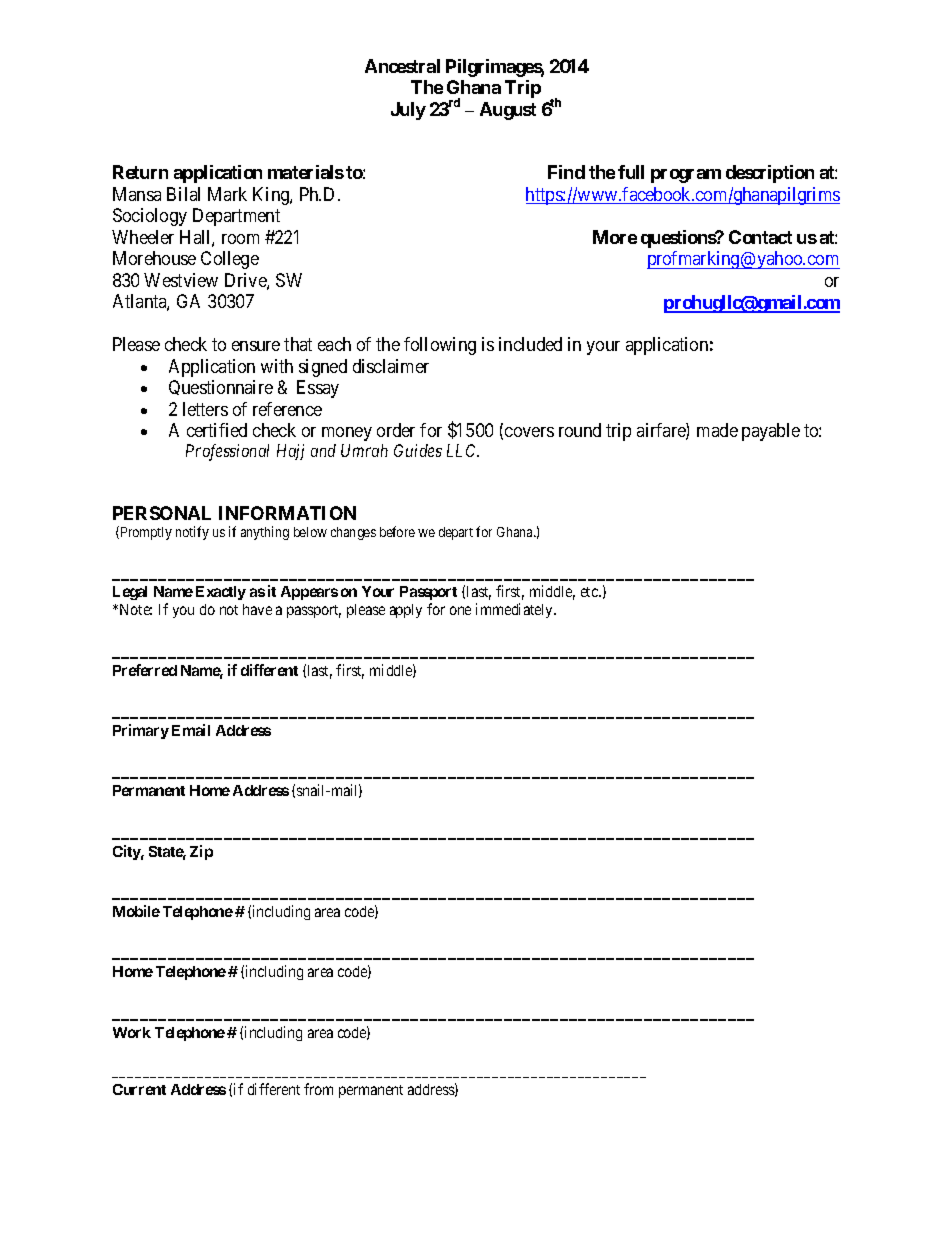  I want to click on Exactly, so click(221, 593).
